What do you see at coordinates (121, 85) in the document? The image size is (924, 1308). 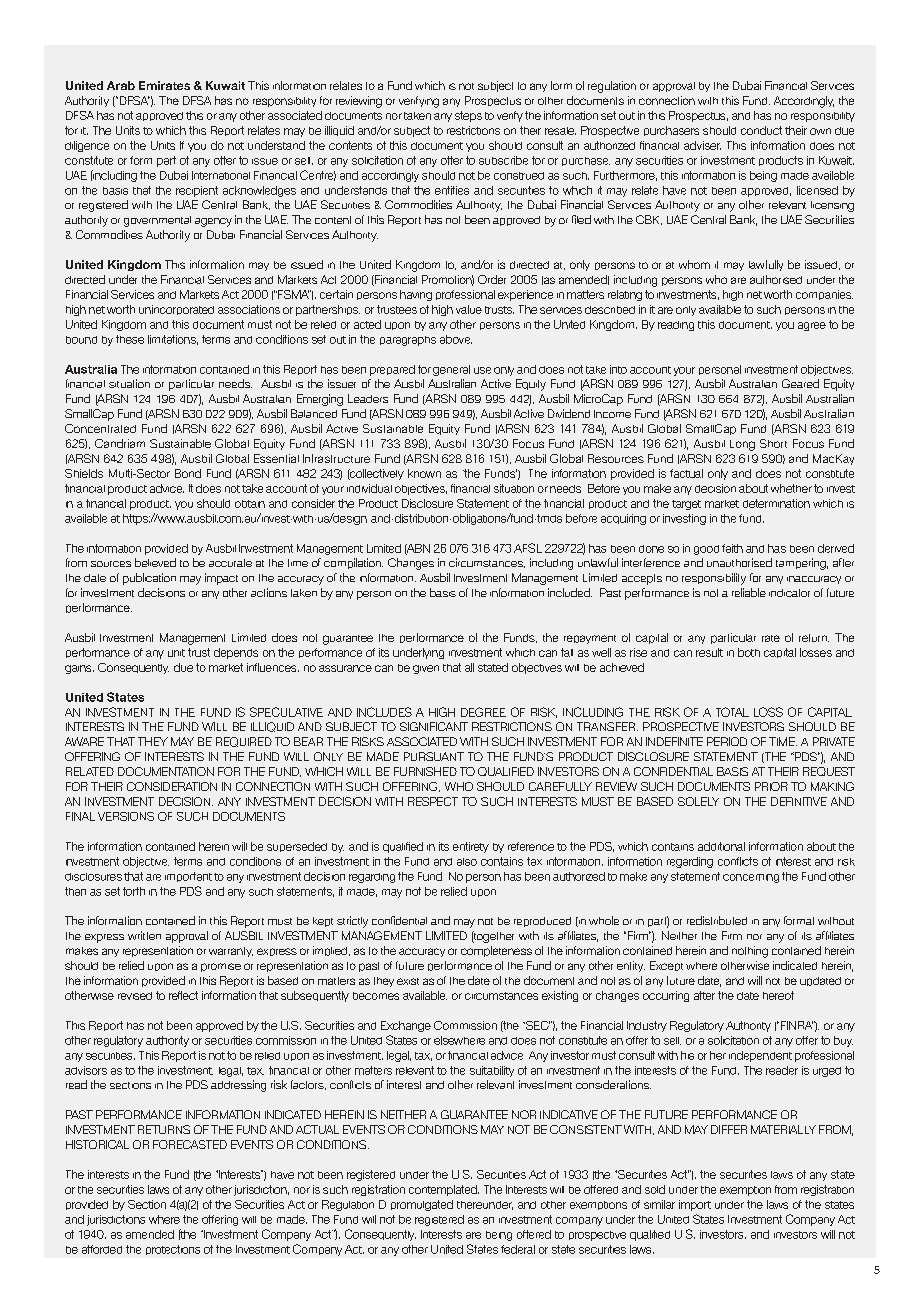 I see `Arab` at bounding box center [121, 85].
